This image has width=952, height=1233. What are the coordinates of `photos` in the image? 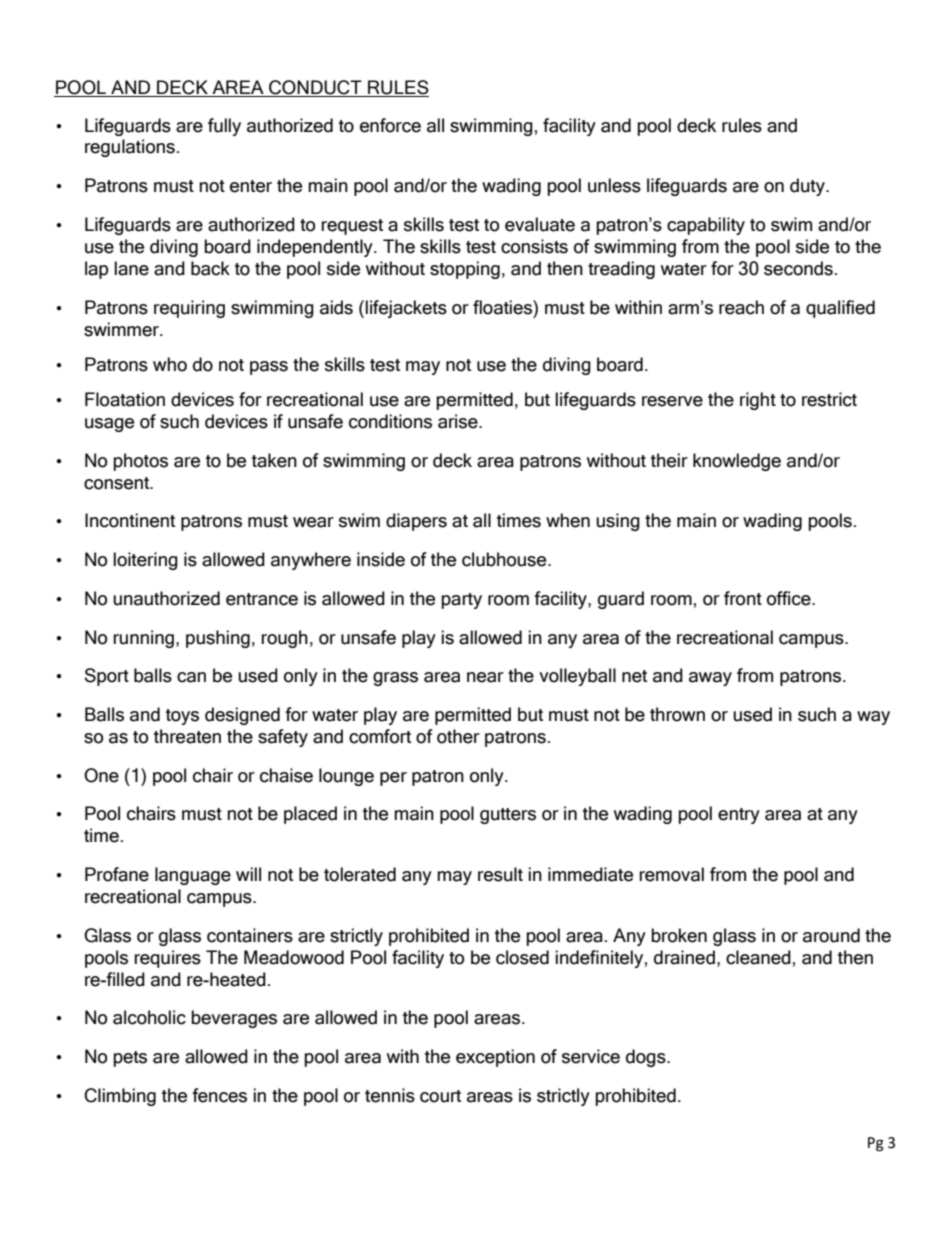 It's located at (140, 462).
